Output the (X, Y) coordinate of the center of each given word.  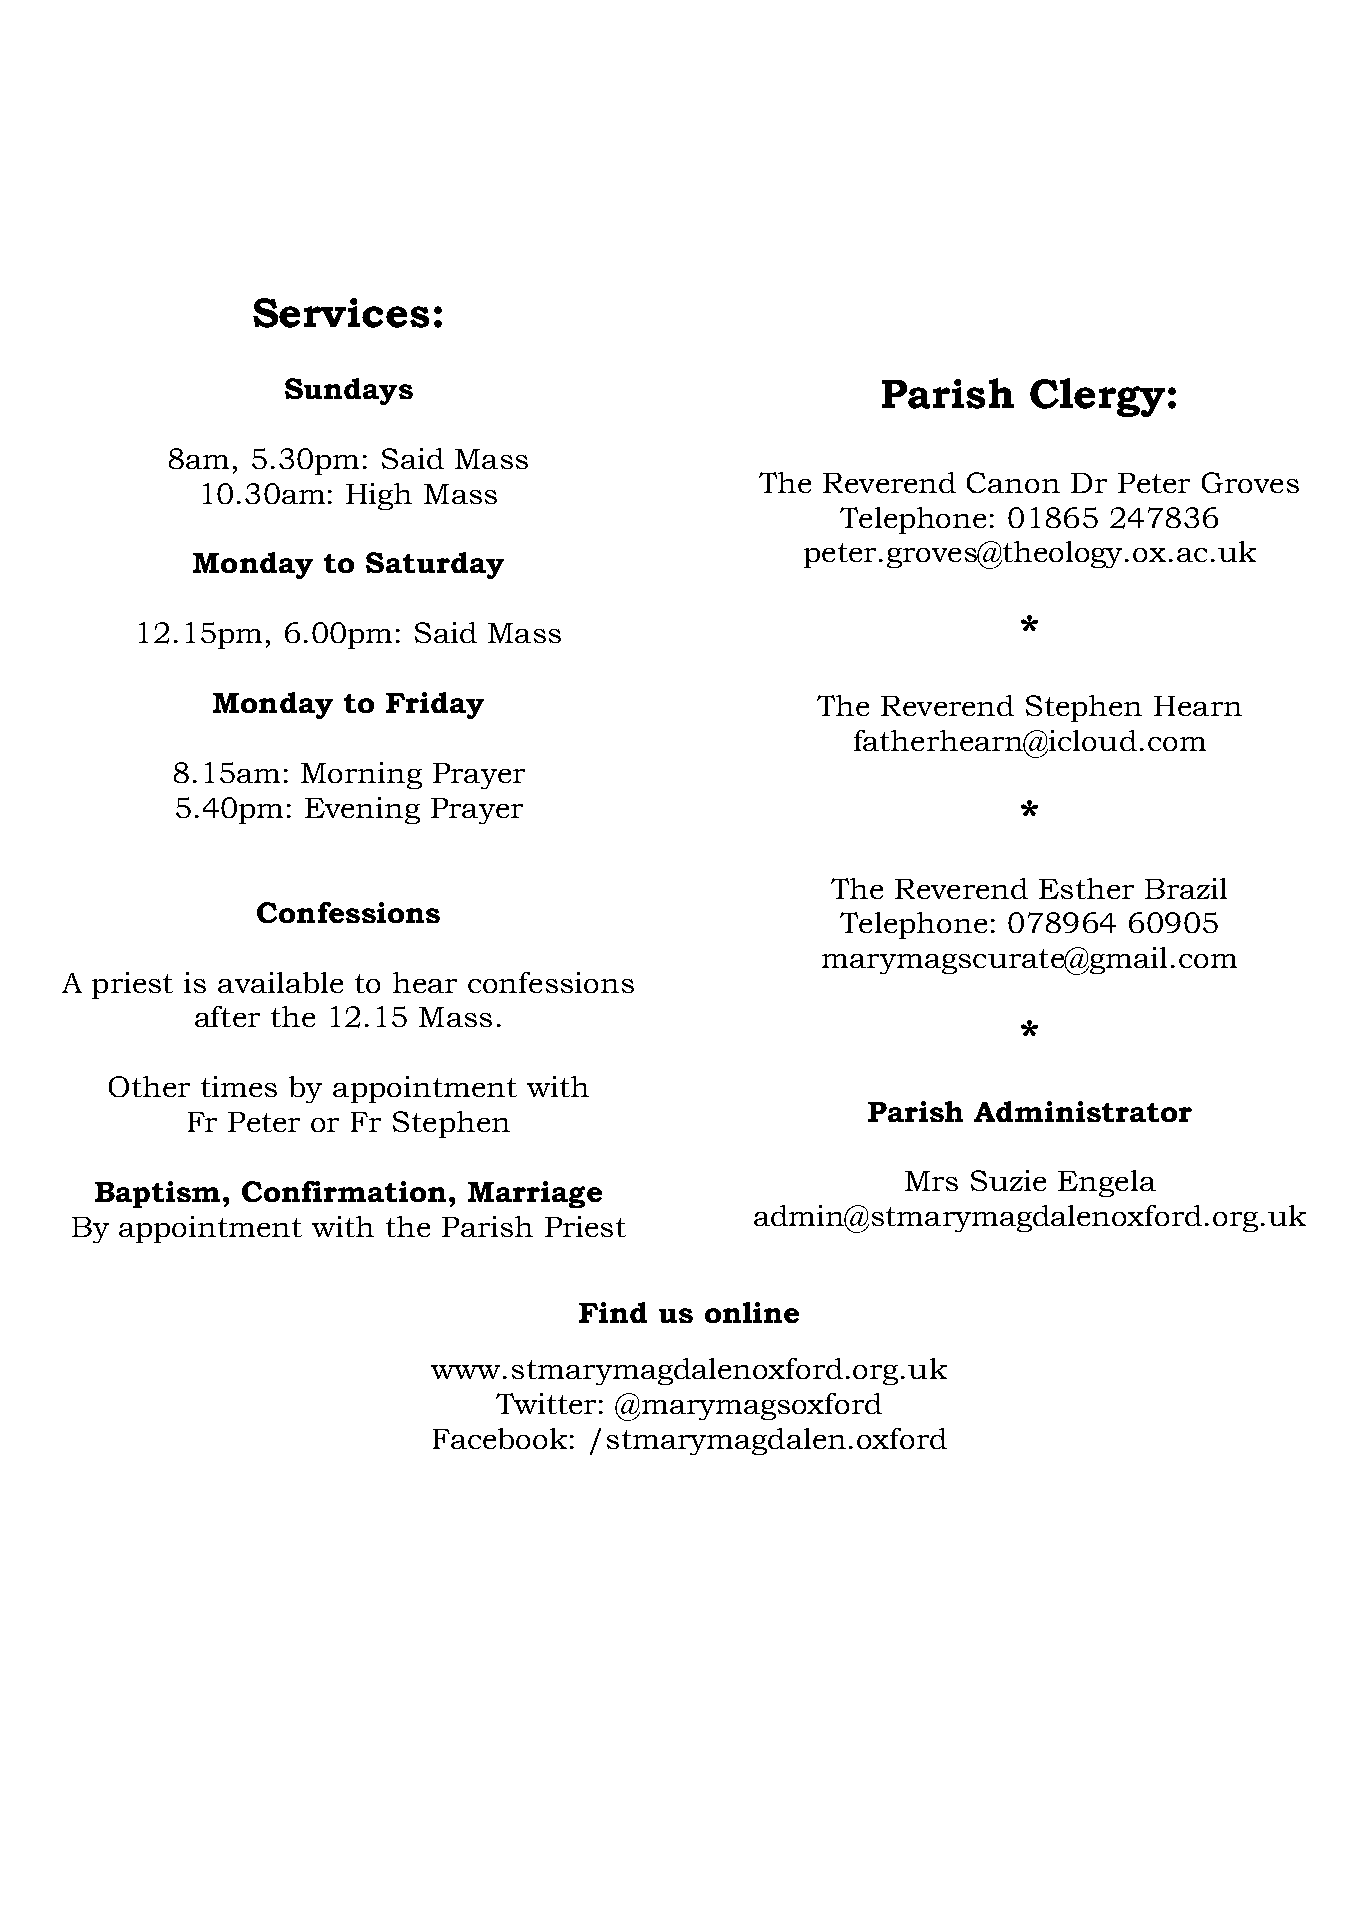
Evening (362, 810)
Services (341, 313)
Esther (1086, 888)
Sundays (349, 391)
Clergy (1097, 397)
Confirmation (346, 1191)
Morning (361, 775)
